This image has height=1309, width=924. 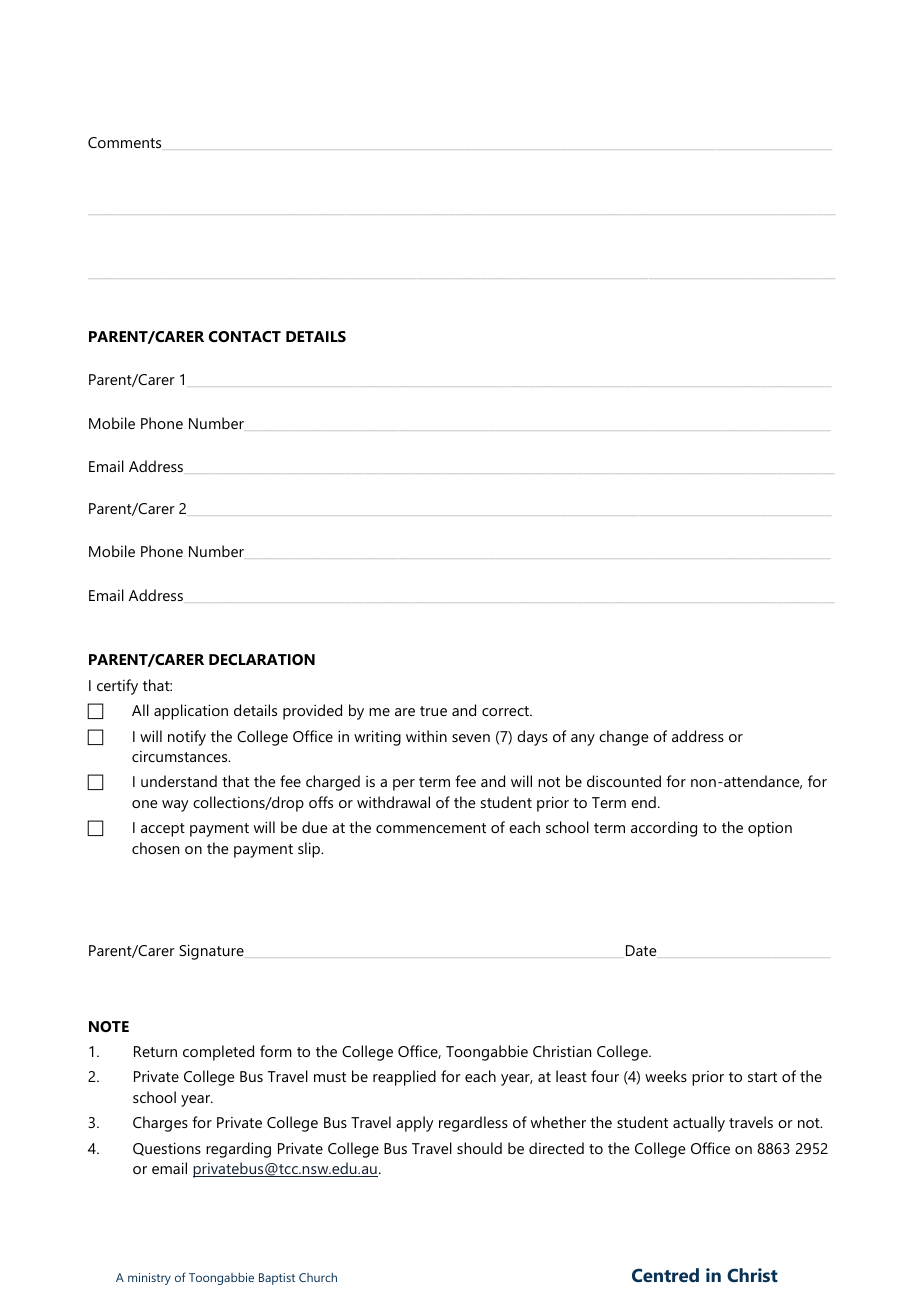 I want to click on Church, so click(x=318, y=1277).
